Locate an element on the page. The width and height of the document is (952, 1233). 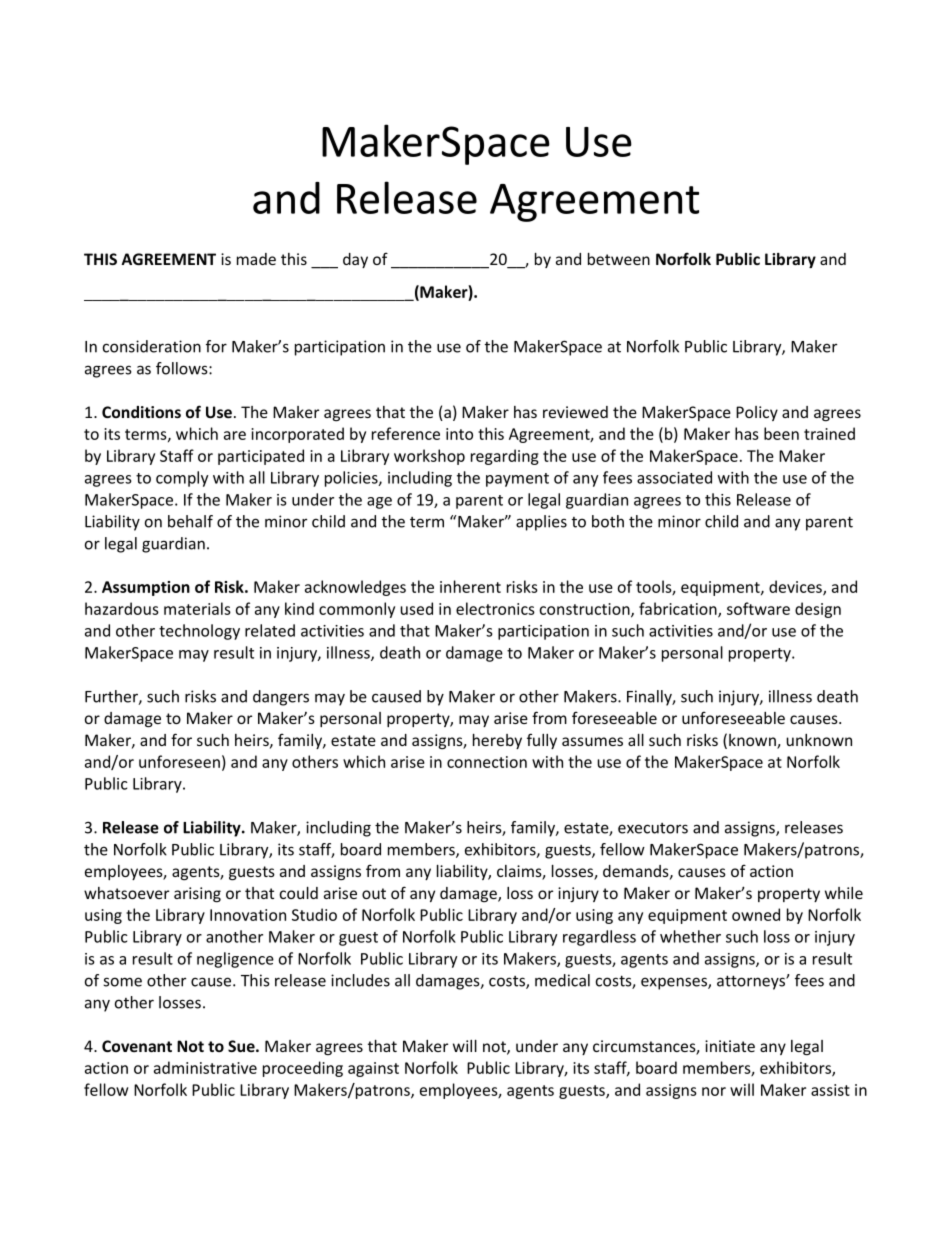
associated is located at coordinates (674, 477).
